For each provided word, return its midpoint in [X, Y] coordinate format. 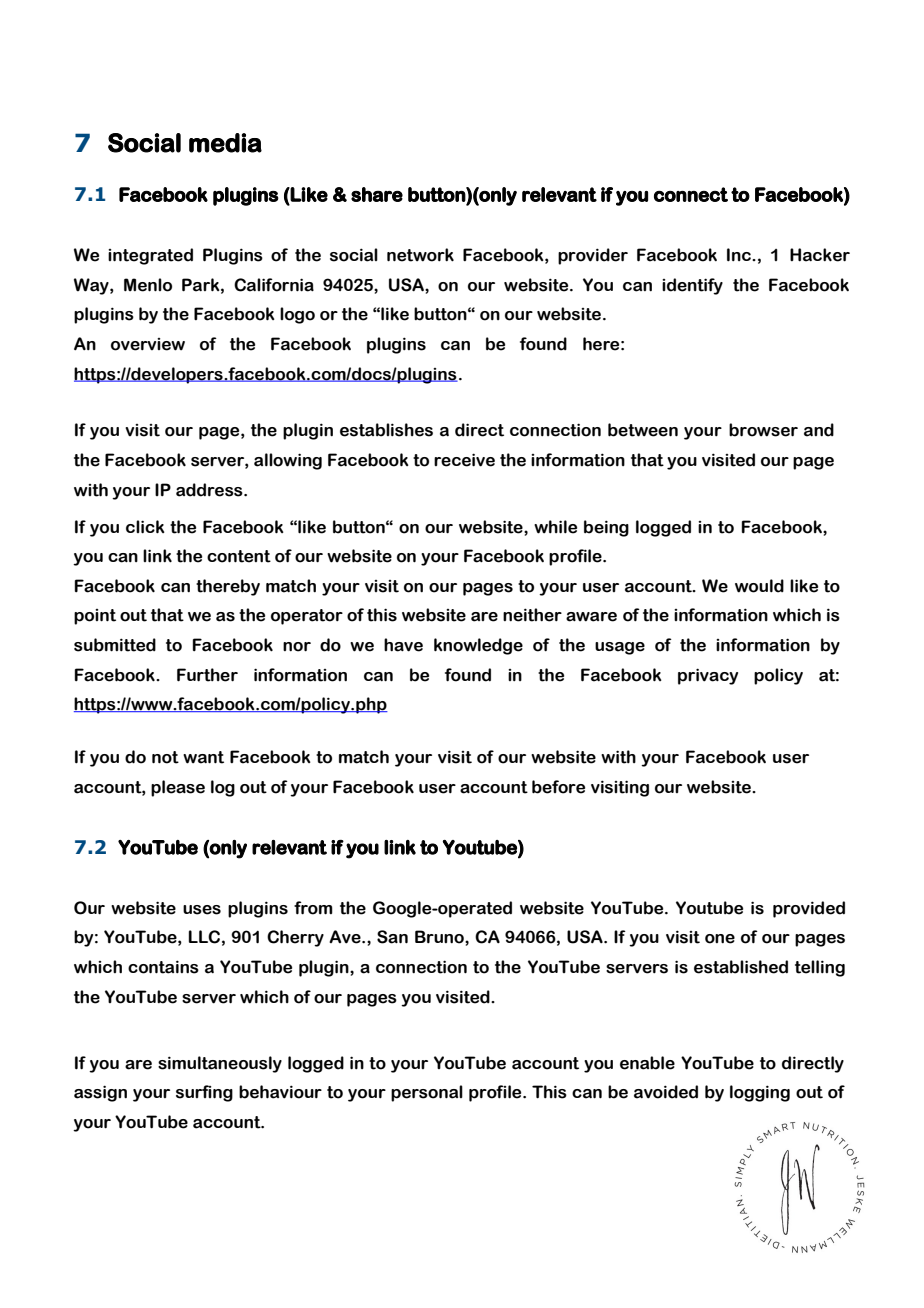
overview [148, 344]
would [759, 586]
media [225, 143]
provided [809, 909]
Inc [740, 255]
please [178, 788]
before [558, 787]
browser [763, 430]
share [377, 194]
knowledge [478, 646]
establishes [386, 430]
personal [427, 1093]
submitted [115, 645]
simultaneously [220, 1064]
